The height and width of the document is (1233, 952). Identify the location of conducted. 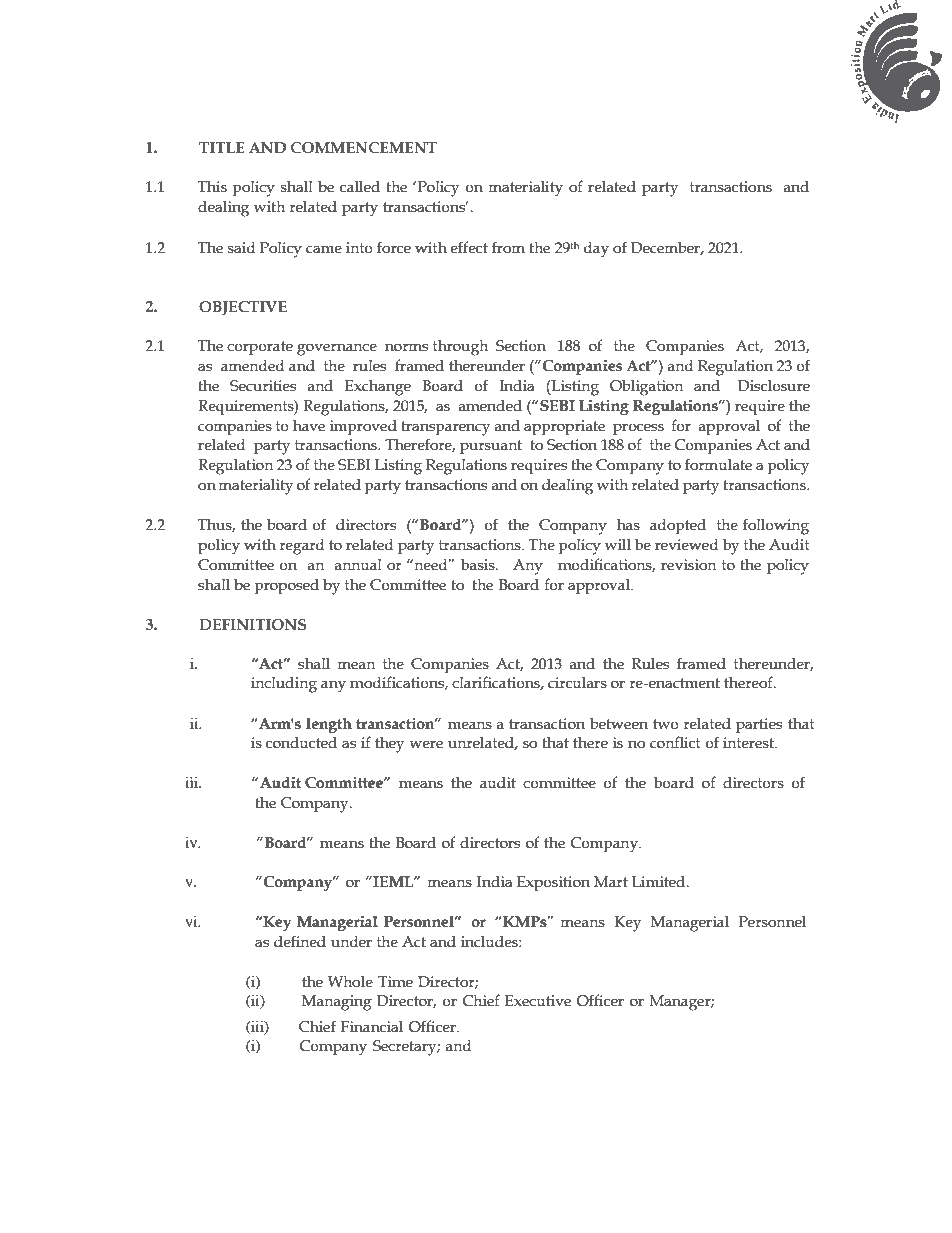
(301, 742).
